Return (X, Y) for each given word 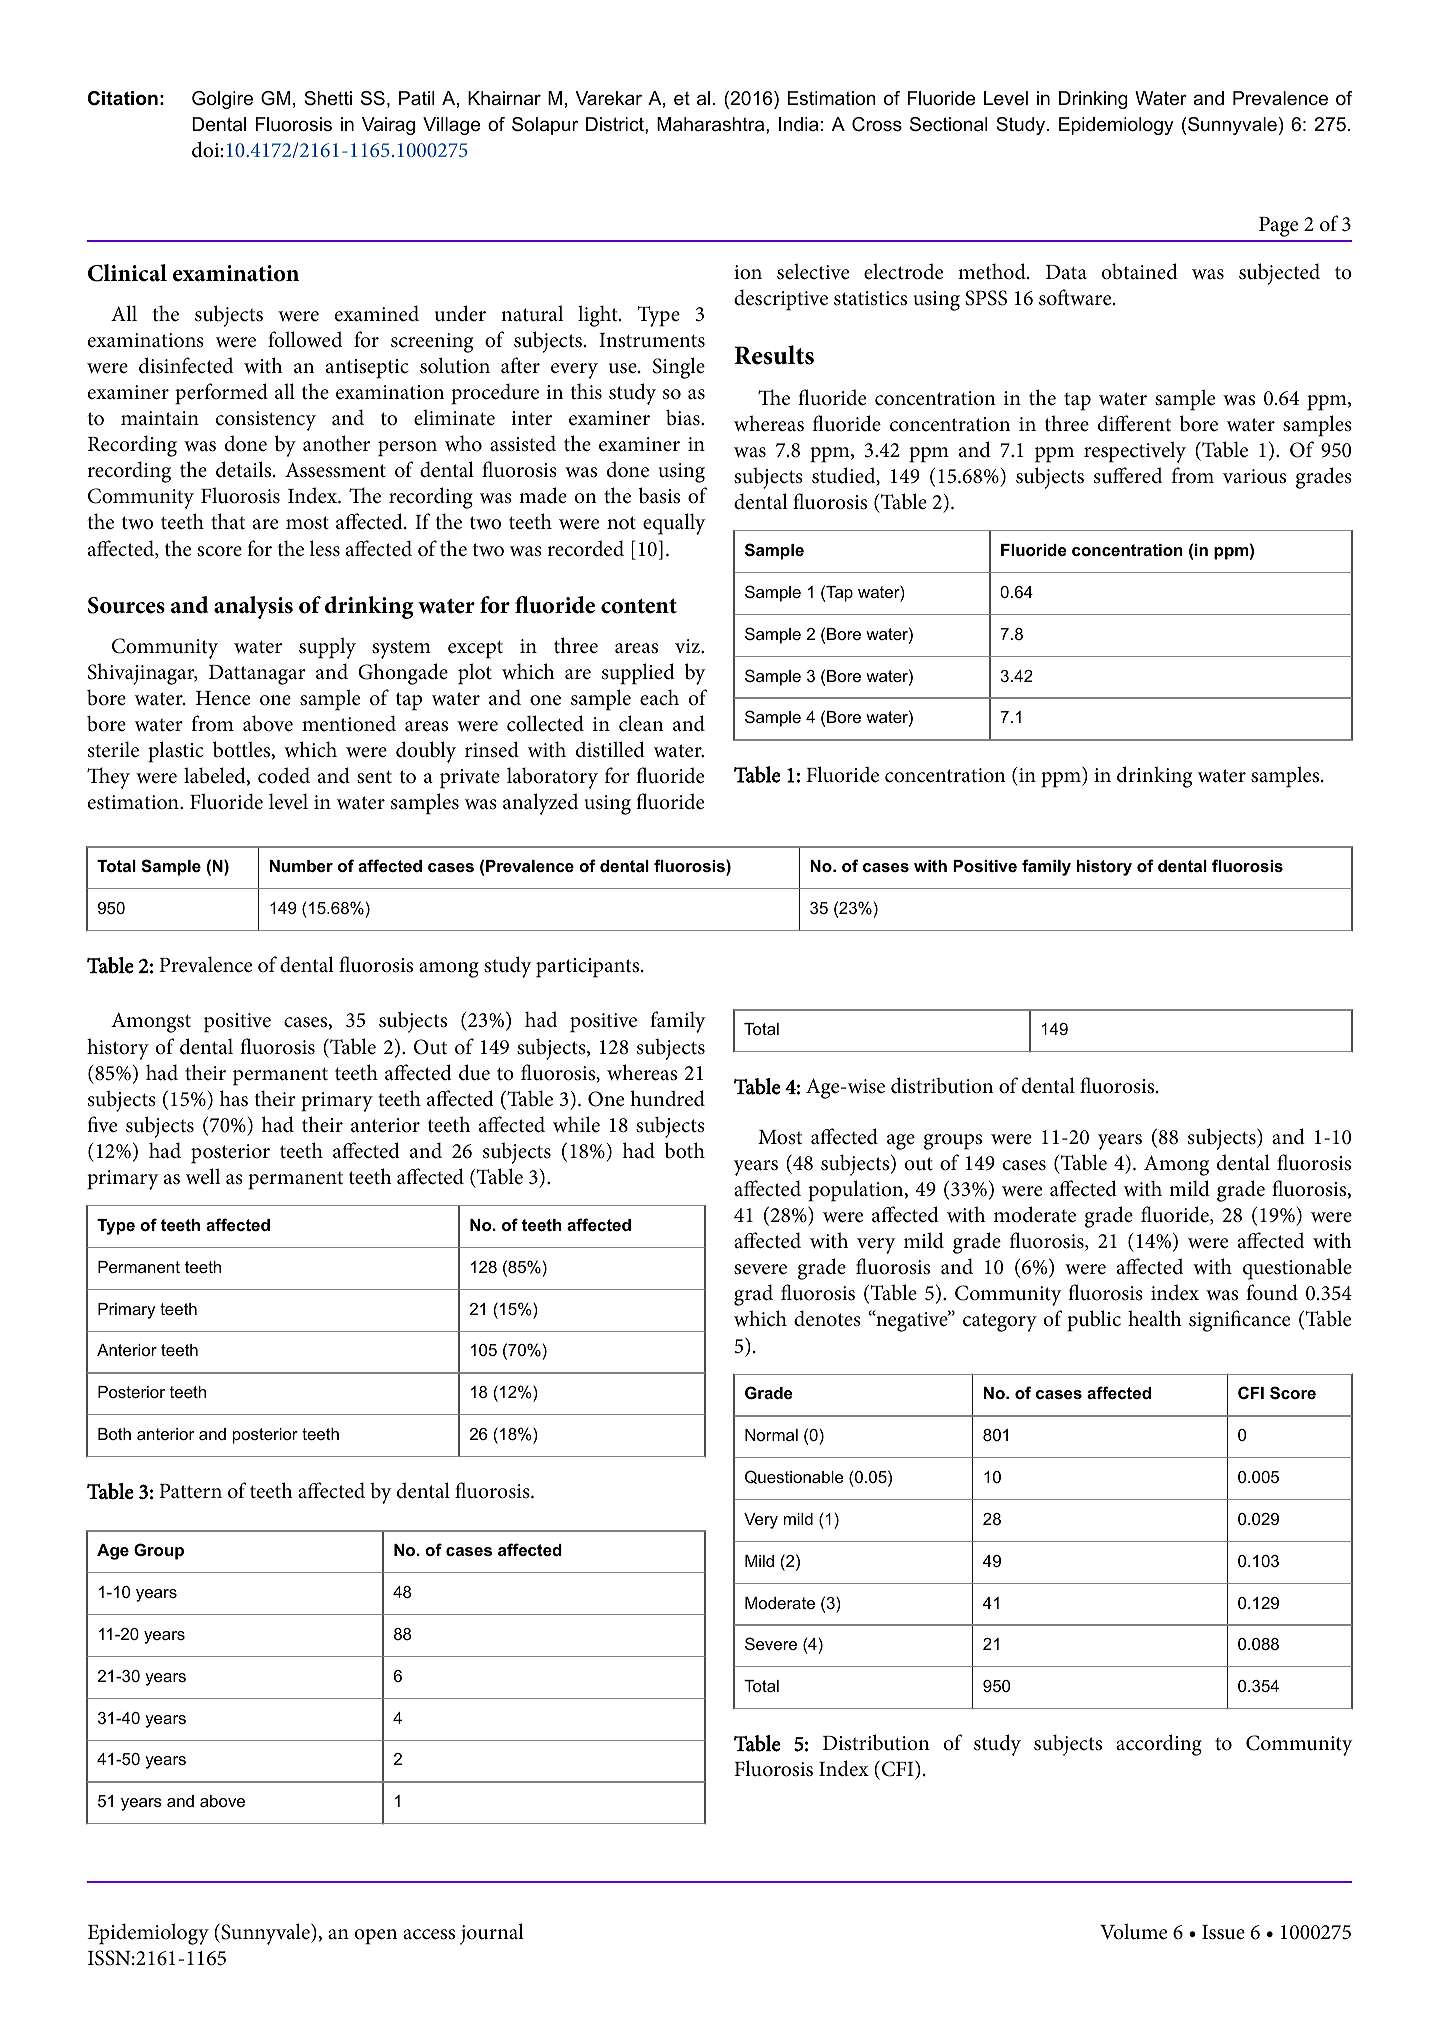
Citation (123, 98)
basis (659, 495)
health (1155, 1318)
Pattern (190, 1491)
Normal (771, 1435)
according (1159, 1745)
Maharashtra (712, 124)
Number (301, 866)
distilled (610, 749)
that (228, 521)
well (203, 1176)
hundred (667, 1098)
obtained (1140, 271)
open (376, 1937)
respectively (1135, 452)
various (1254, 476)
